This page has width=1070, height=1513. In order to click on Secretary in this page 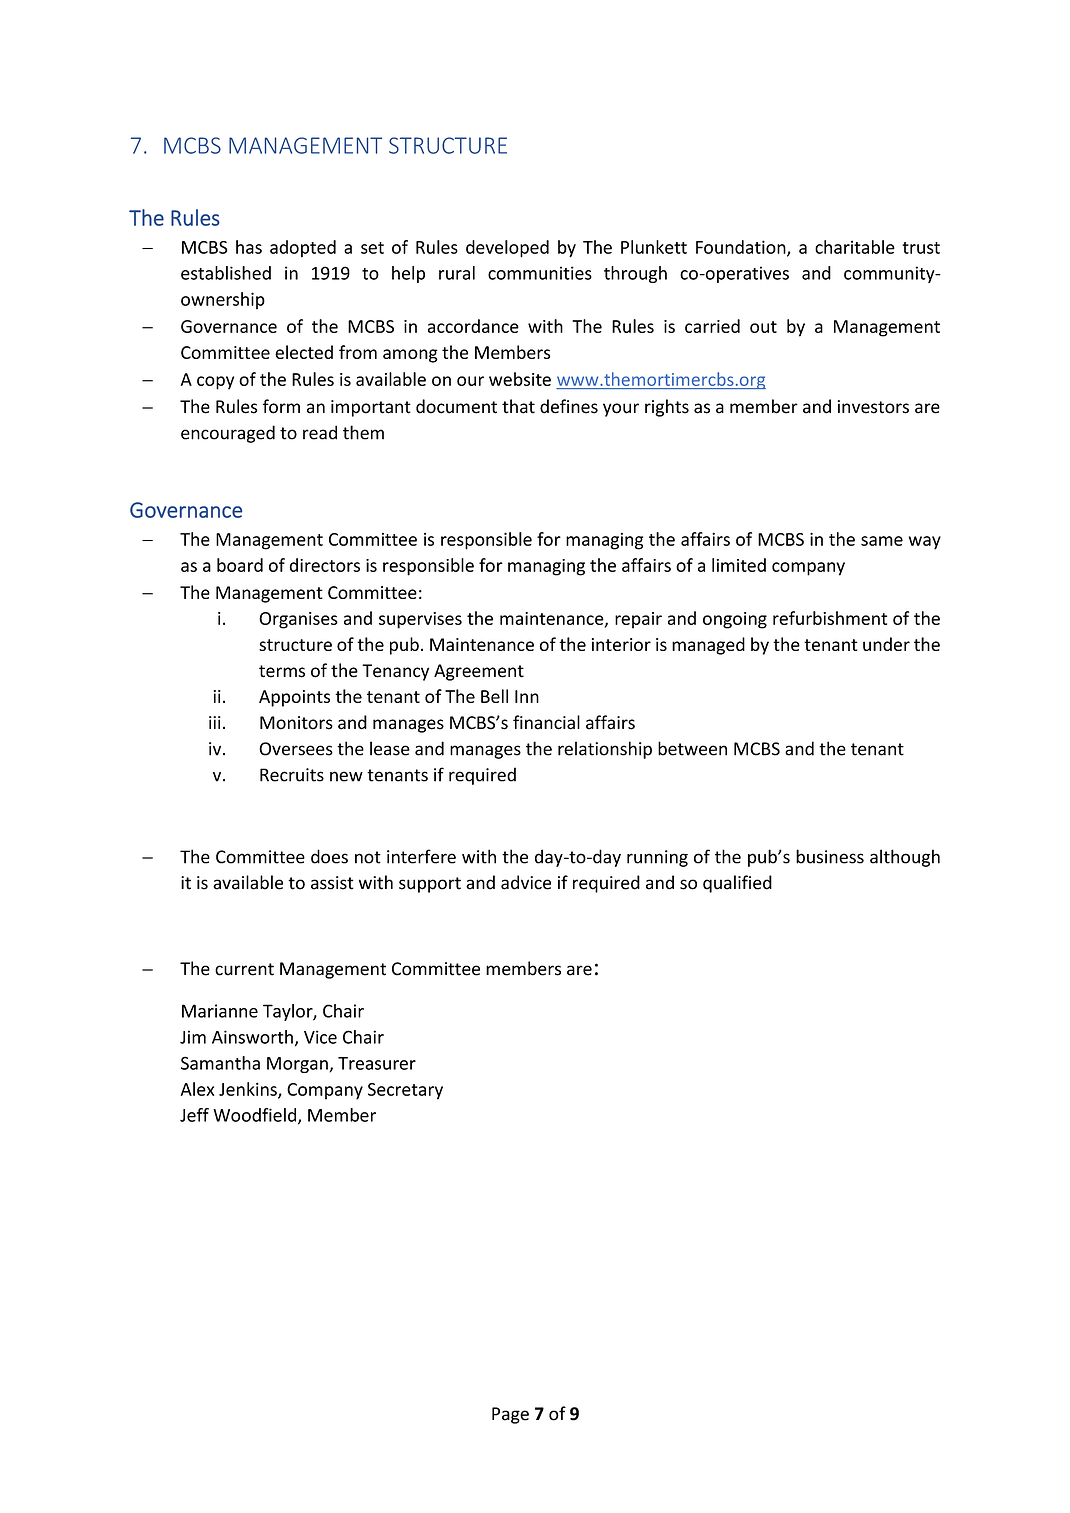, I will do `click(405, 1091)`.
